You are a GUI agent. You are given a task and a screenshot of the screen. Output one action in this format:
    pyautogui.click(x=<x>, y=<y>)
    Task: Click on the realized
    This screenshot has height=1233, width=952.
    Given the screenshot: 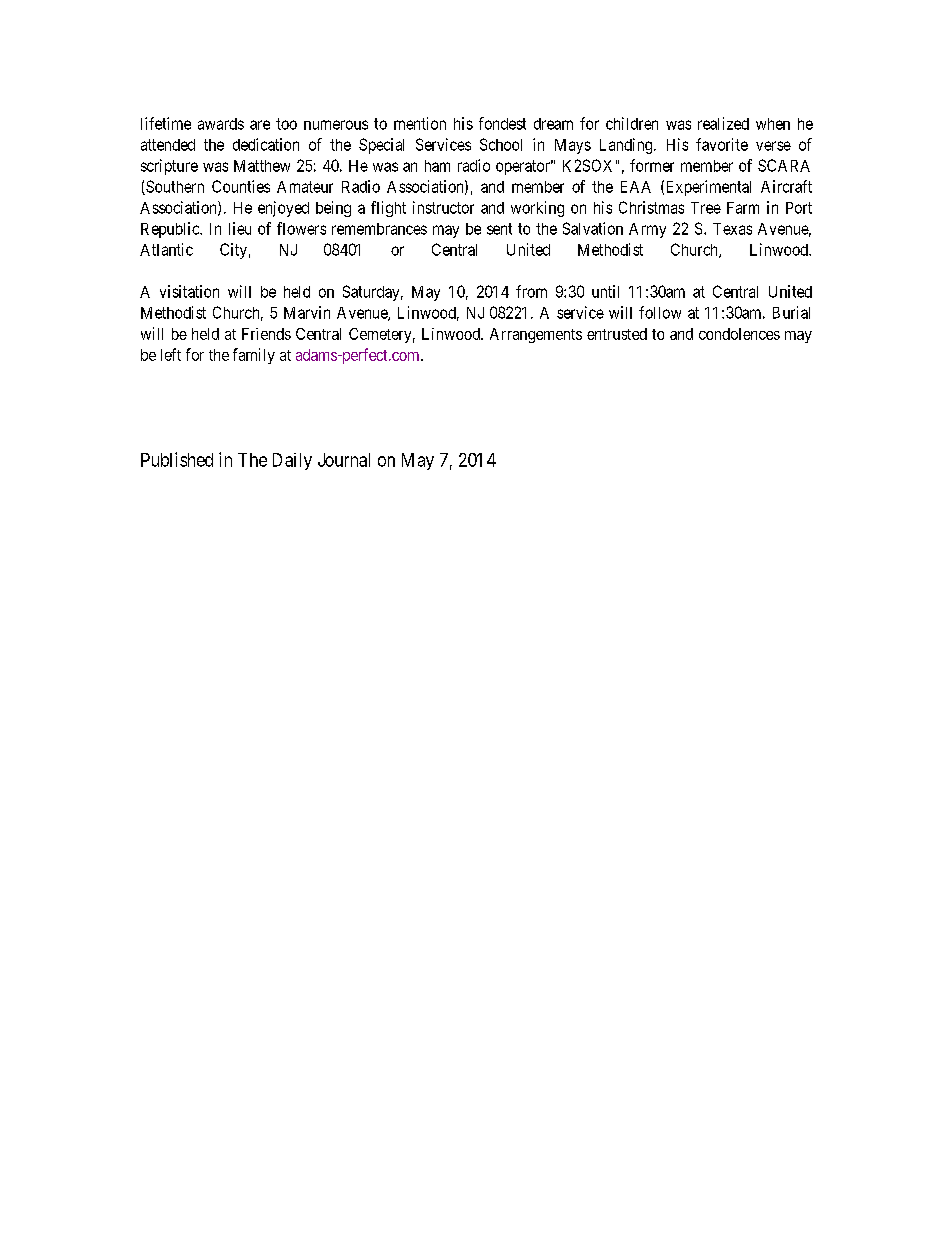 What is the action you would take?
    pyautogui.click(x=723, y=123)
